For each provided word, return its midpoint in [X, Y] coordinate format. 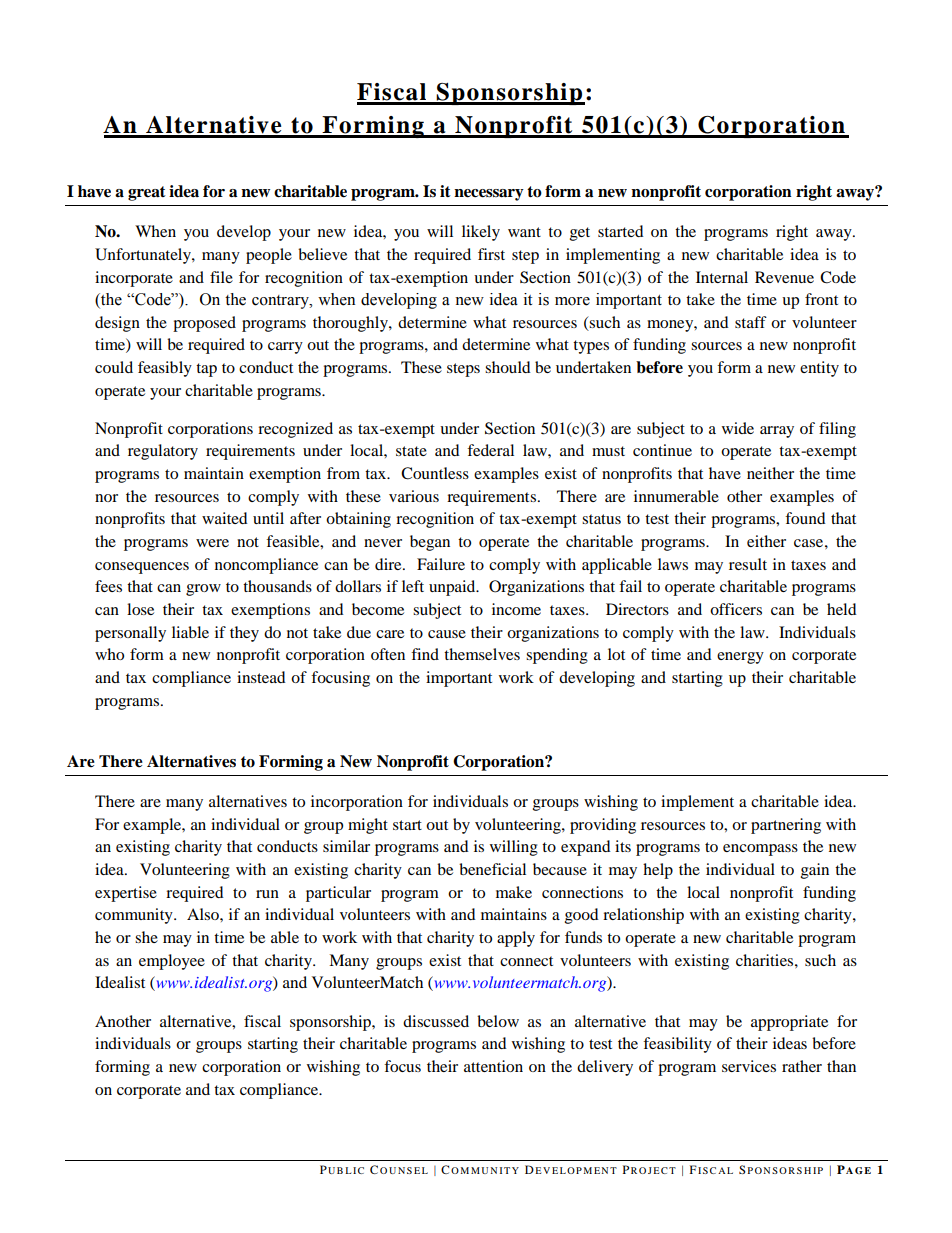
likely [481, 233]
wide [738, 428]
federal [490, 450]
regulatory [163, 452]
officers [736, 609]
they [244, 634]
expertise [126, 894]
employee [172, 962]
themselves [482, 654]
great [147, 193]
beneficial [492, 869]
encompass [760, 850]
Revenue [784, 277]
